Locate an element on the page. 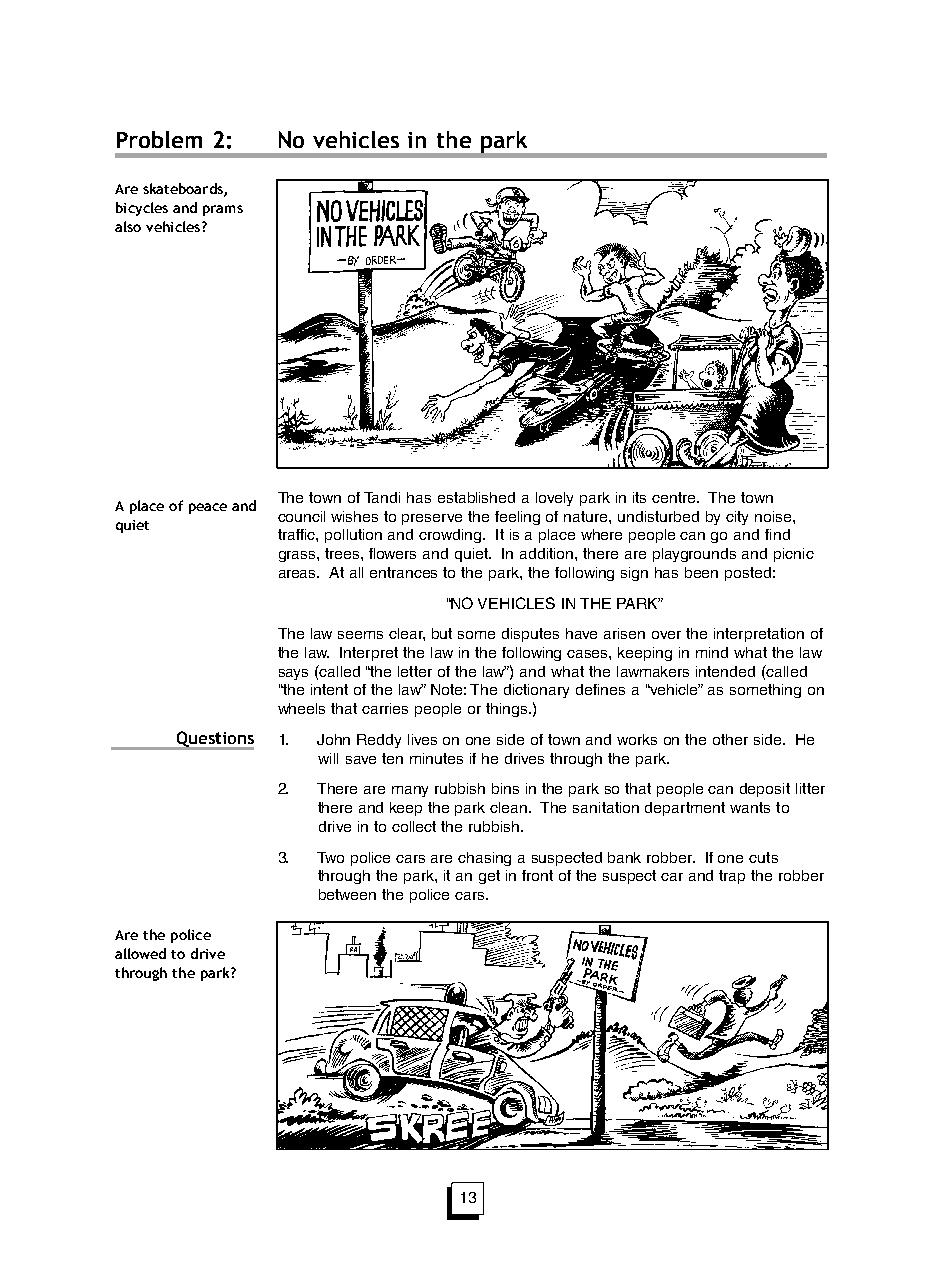  Problem is located at coordinates (159, 139).
